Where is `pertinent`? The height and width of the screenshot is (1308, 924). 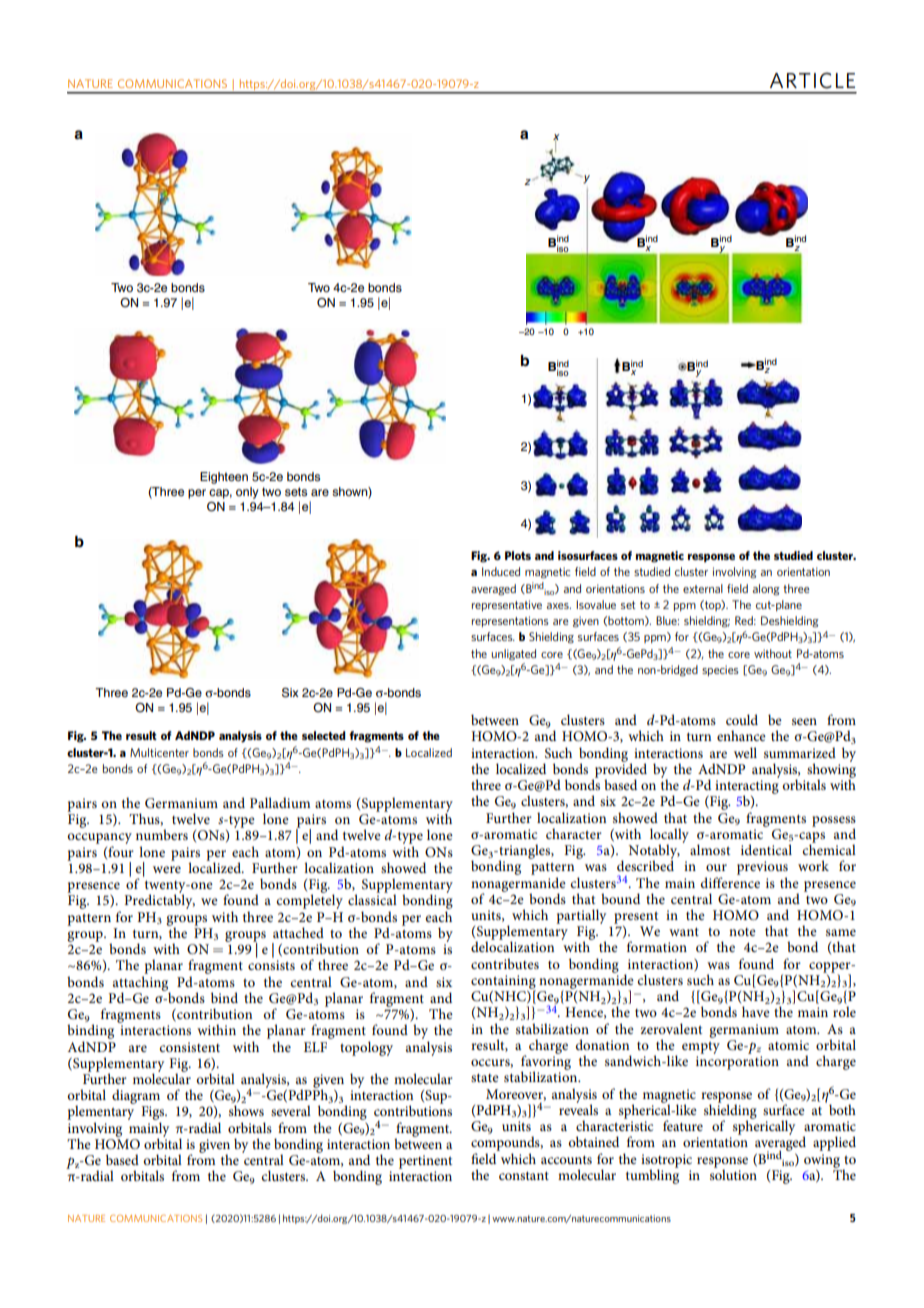
pertinent is located at coordinates (425, 1162).
